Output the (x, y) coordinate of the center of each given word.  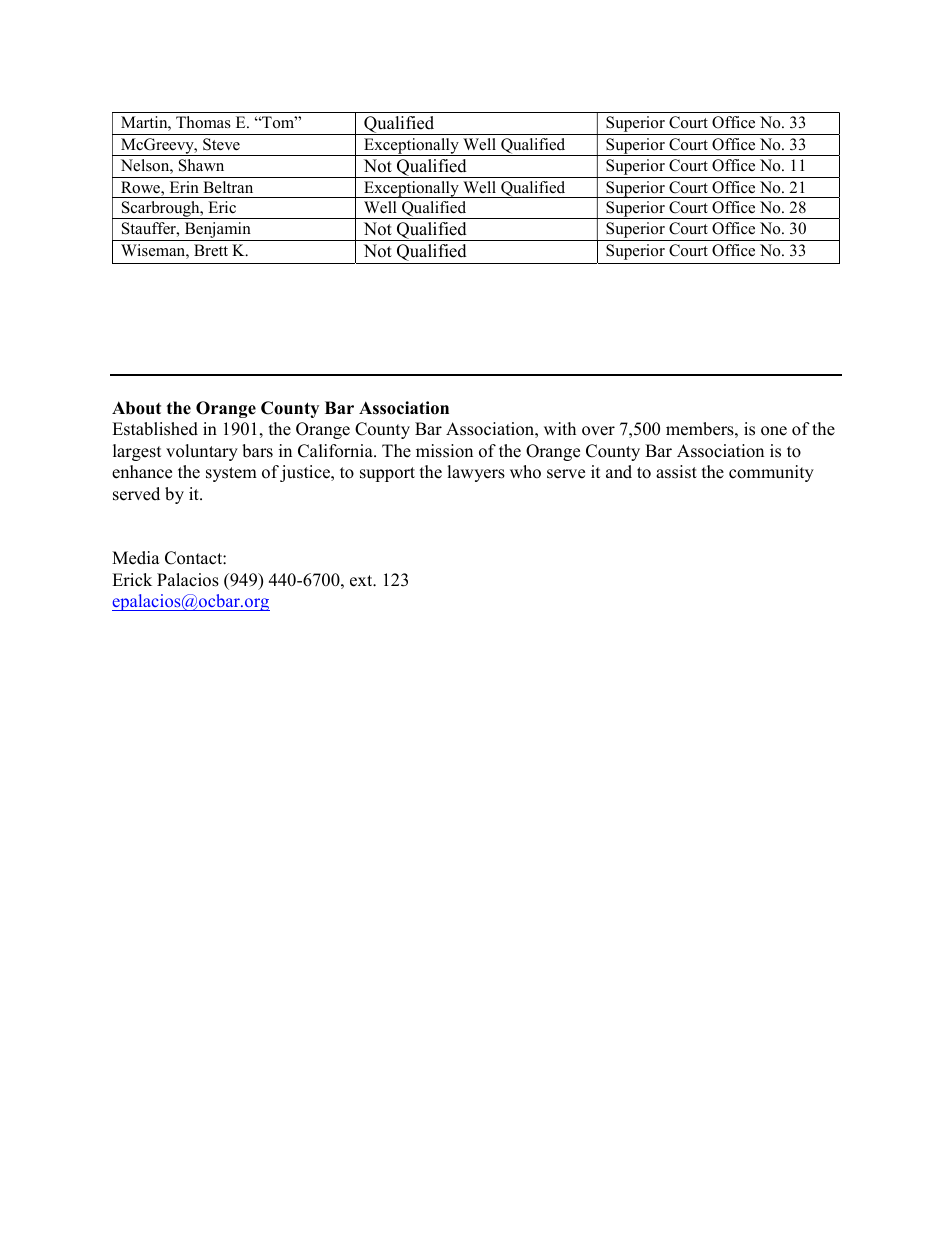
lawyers (476, 473)
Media (136, 558)
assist (676, 472)
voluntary (202, 452)
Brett (211, 250)
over (598, 431)
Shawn (201, 165)
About (136, 408)
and (619, 472)
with (560, 428)
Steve (221, 144)
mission (444, 451)
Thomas (203, 122)
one (774, 431)
